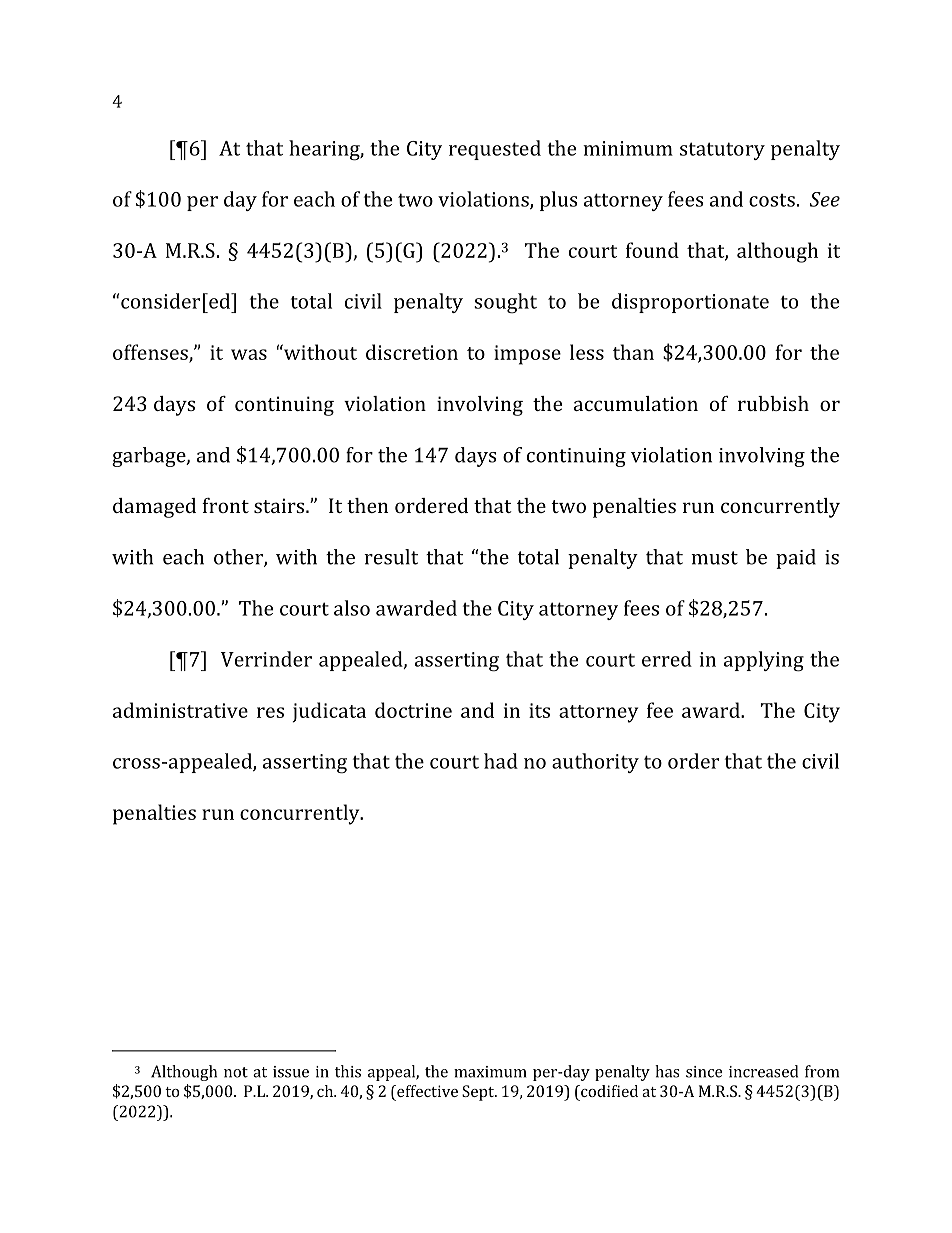  I want to click on impose, so click(527, 355).
